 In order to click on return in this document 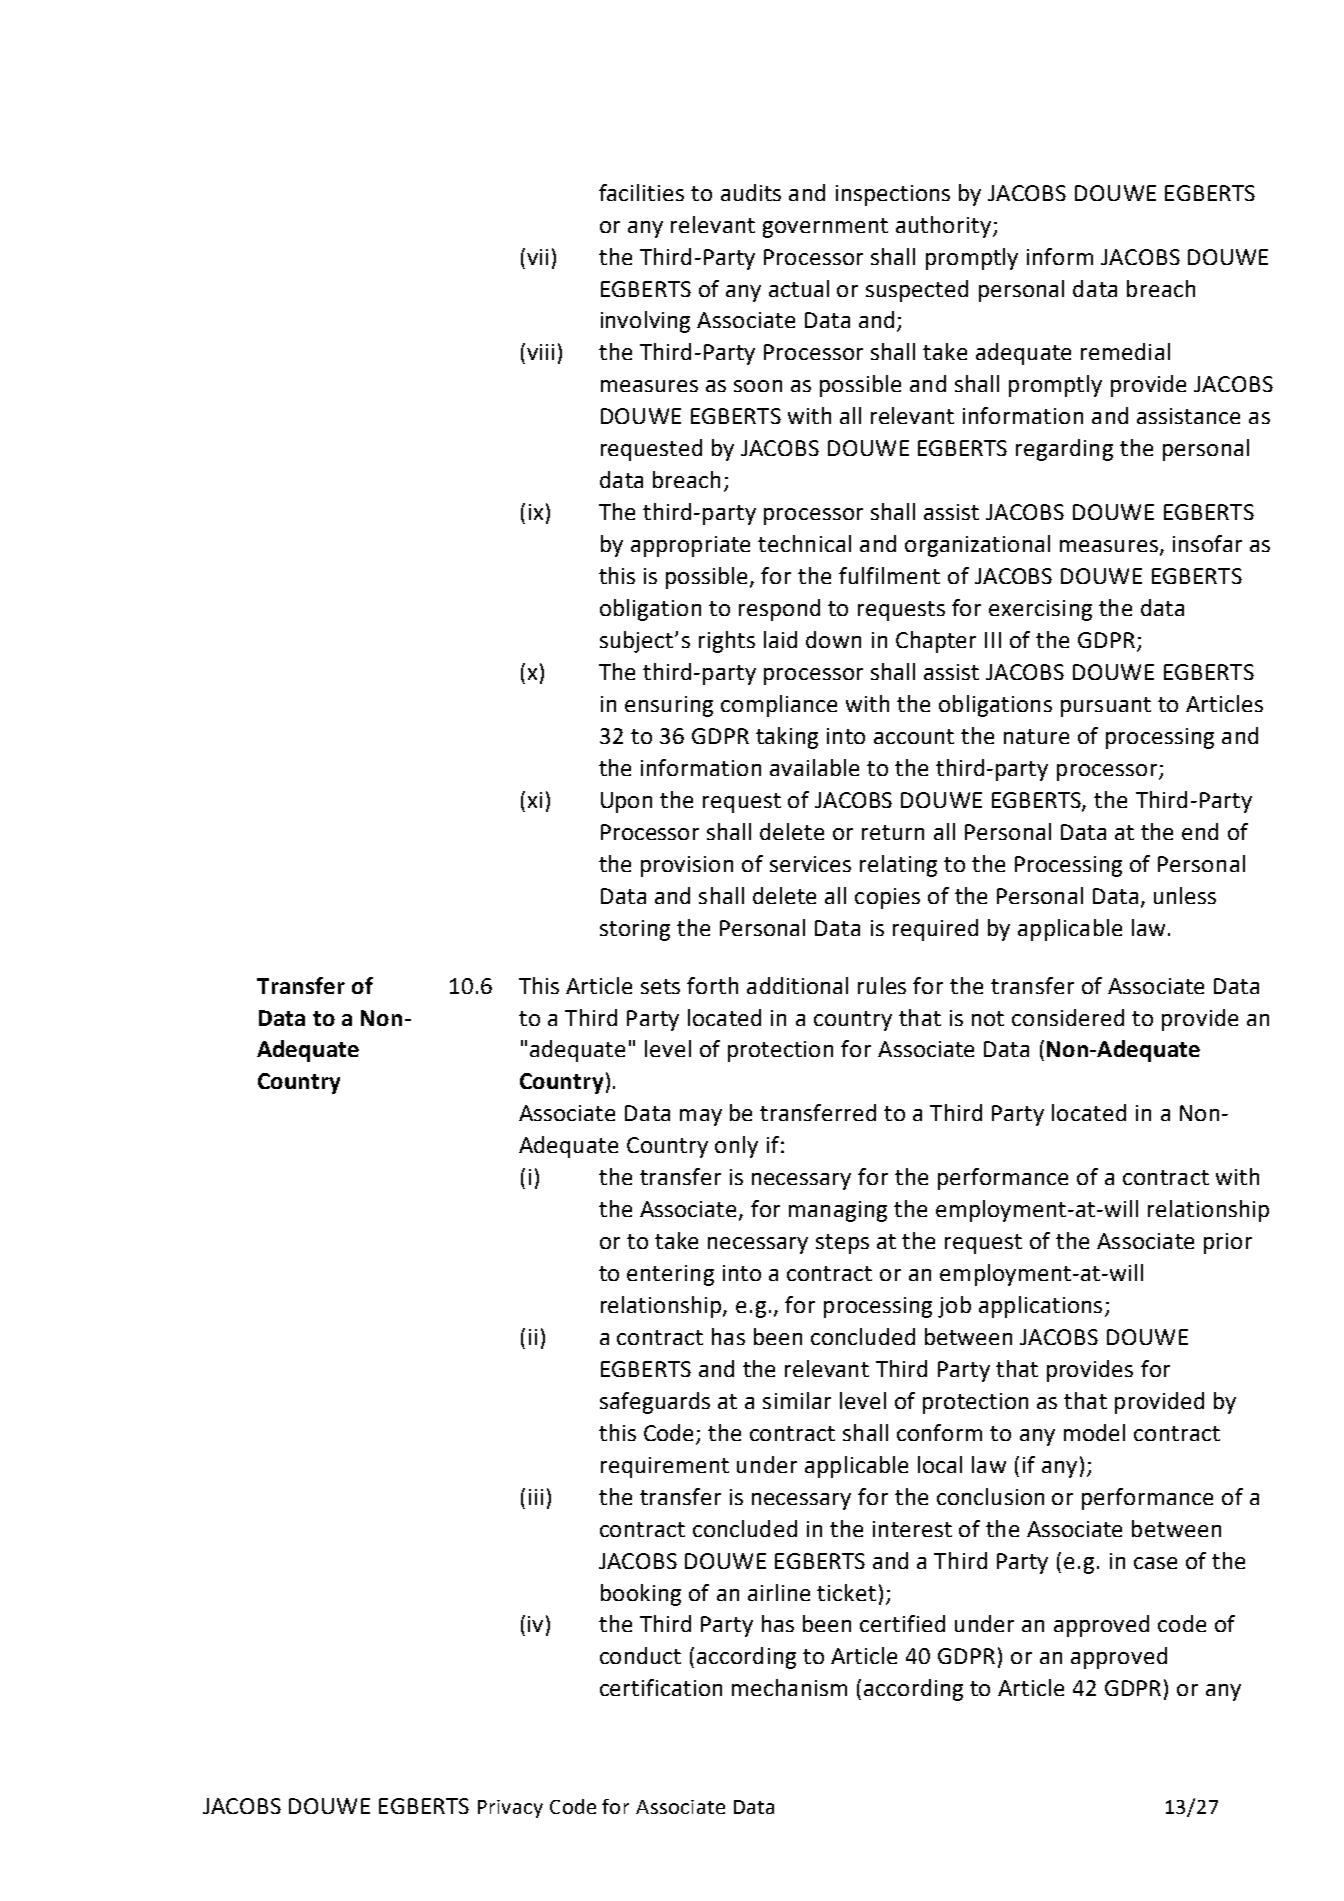, I will do `click(893, 832)`.
